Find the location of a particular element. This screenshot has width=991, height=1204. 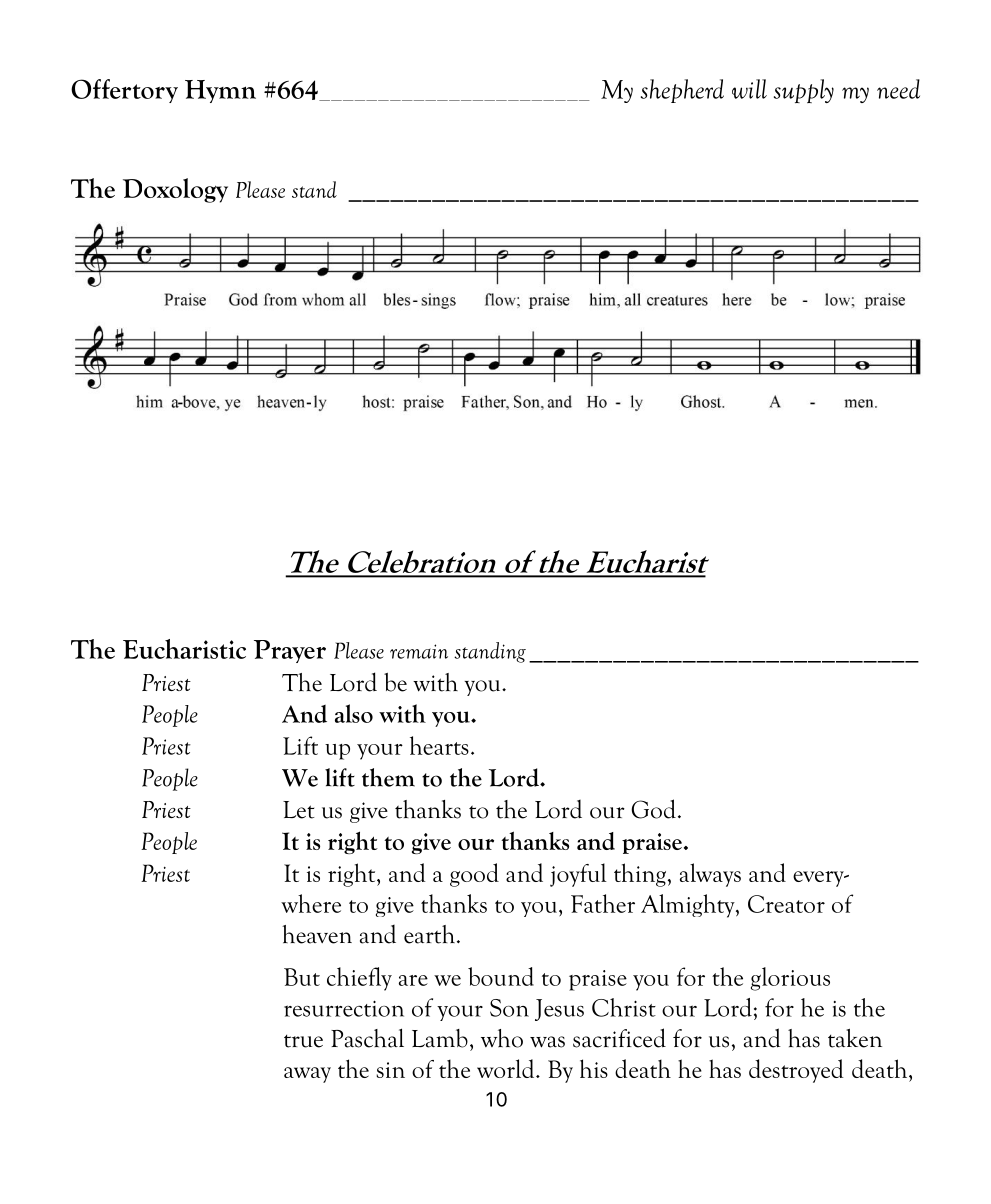

shepherd is located at coordinates (682, 91).
